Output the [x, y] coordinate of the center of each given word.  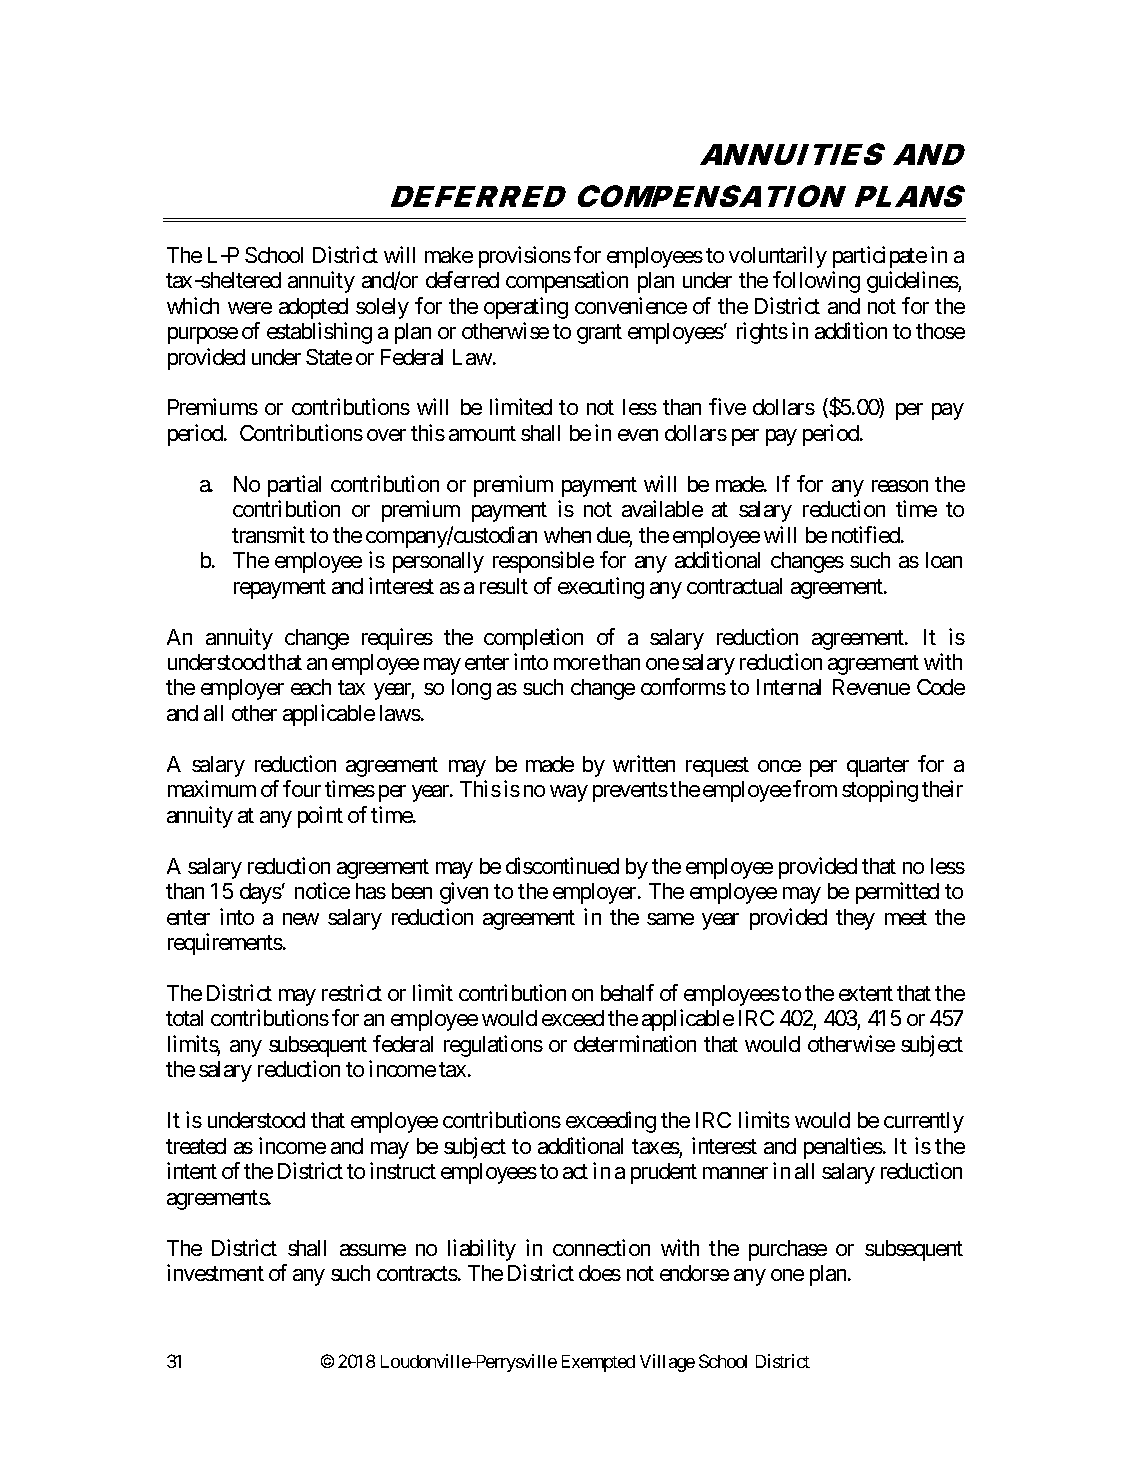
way [569, 793]
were [250, 308]
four [302, 788]
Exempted [598, 1363]
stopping [880, 791]
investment [215, 1272]
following [816, 282]
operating [526, 308]
